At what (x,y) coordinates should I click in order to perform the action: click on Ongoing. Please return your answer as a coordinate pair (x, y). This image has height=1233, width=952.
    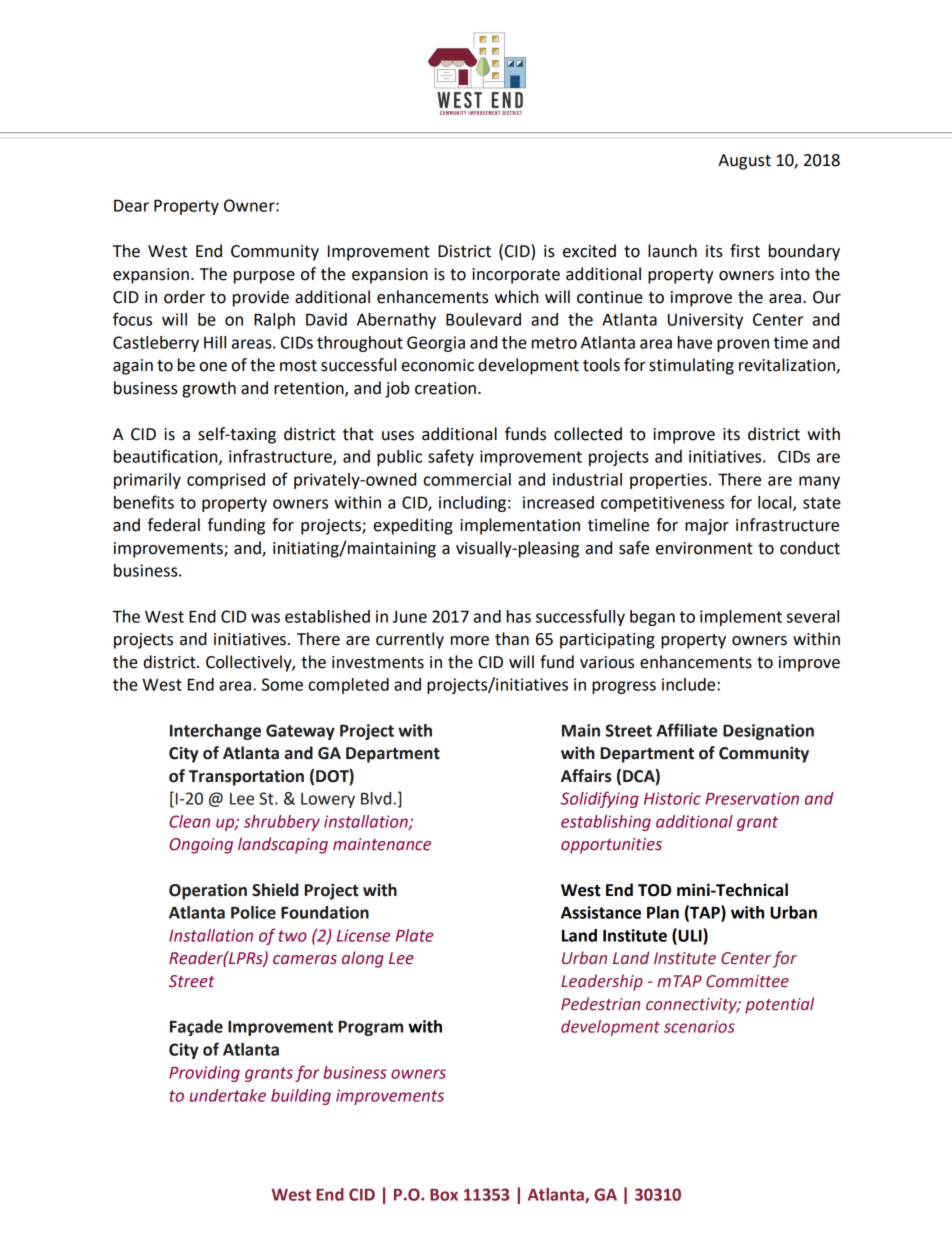
    Looking at the image, I should click on (201, 846).
